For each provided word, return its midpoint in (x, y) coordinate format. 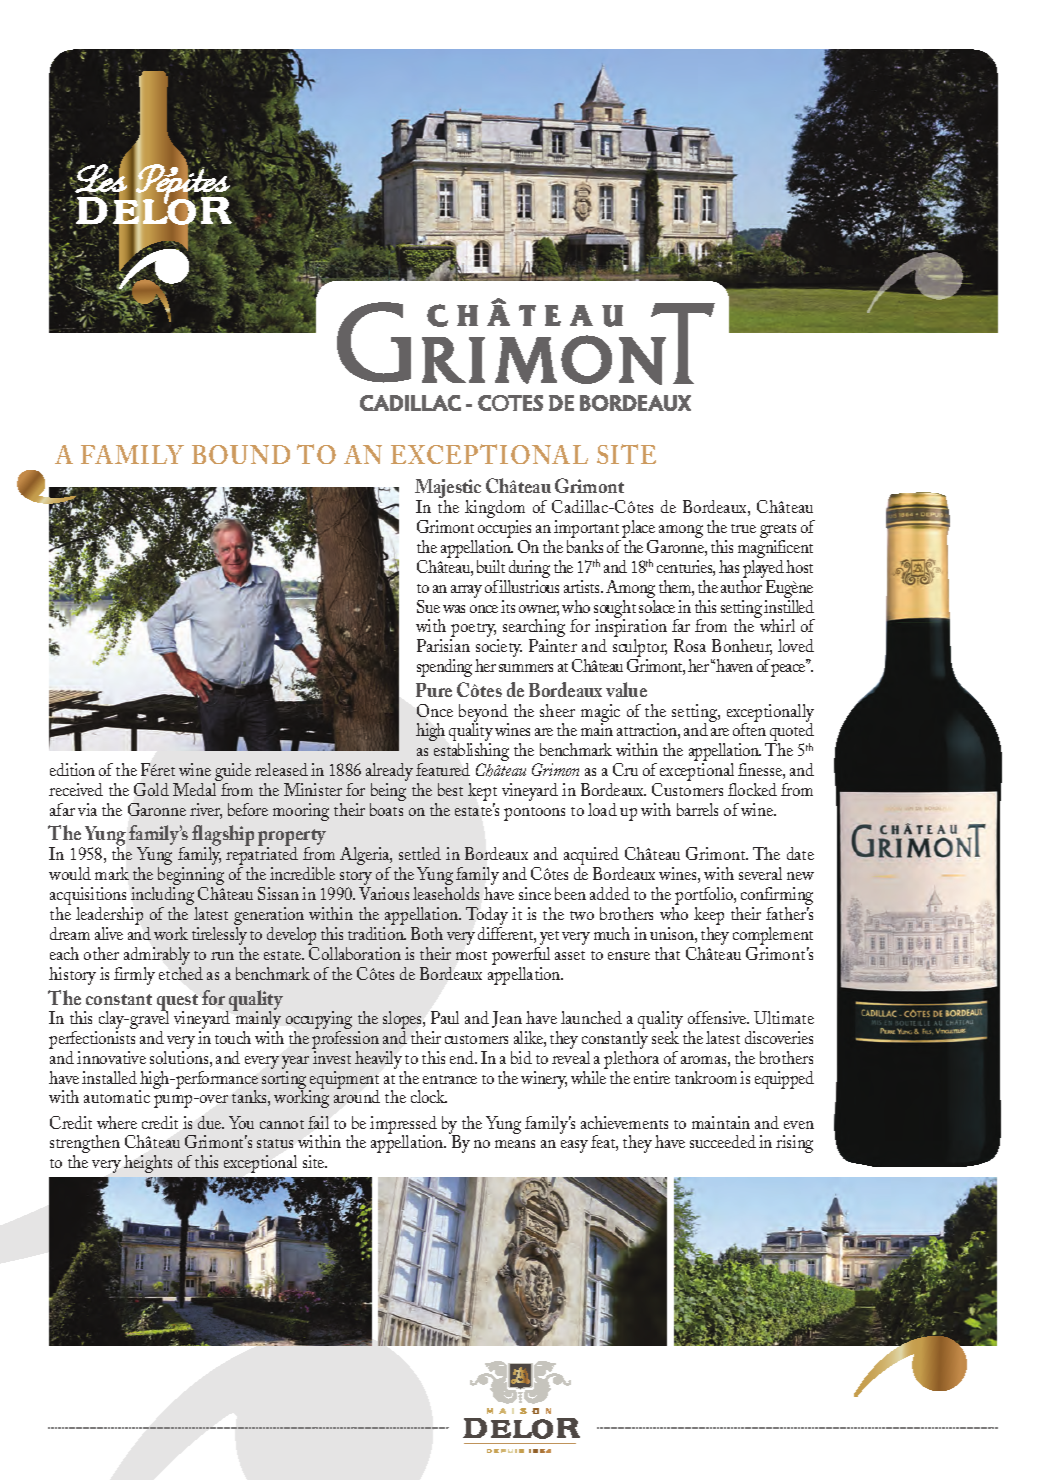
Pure (434, 690)
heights (148, 1164)
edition (72, 769)
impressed (403, 1126)
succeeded (723, 1141)
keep (709, 917)
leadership (109, 917)
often (749, 728)
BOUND (241, 454)
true (743, 528)
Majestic (448, 490)
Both (427, 933)
